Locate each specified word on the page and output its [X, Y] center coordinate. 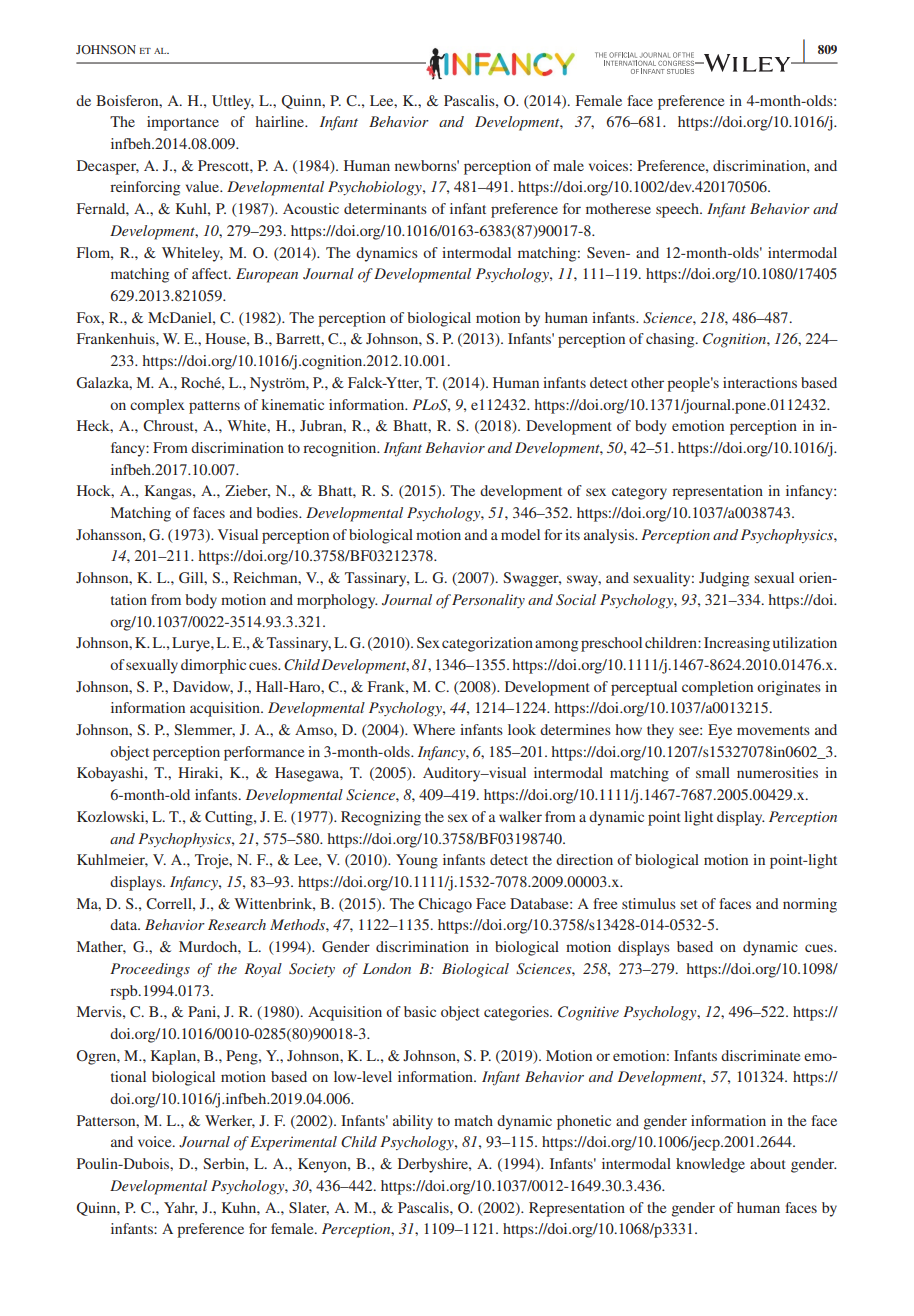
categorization [487, 644]
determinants [385, 208]
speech [678, 210]
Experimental [293, 1143]
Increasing [737, 644]
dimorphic [213, 666]
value [204, 186]
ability [413, 1122]
